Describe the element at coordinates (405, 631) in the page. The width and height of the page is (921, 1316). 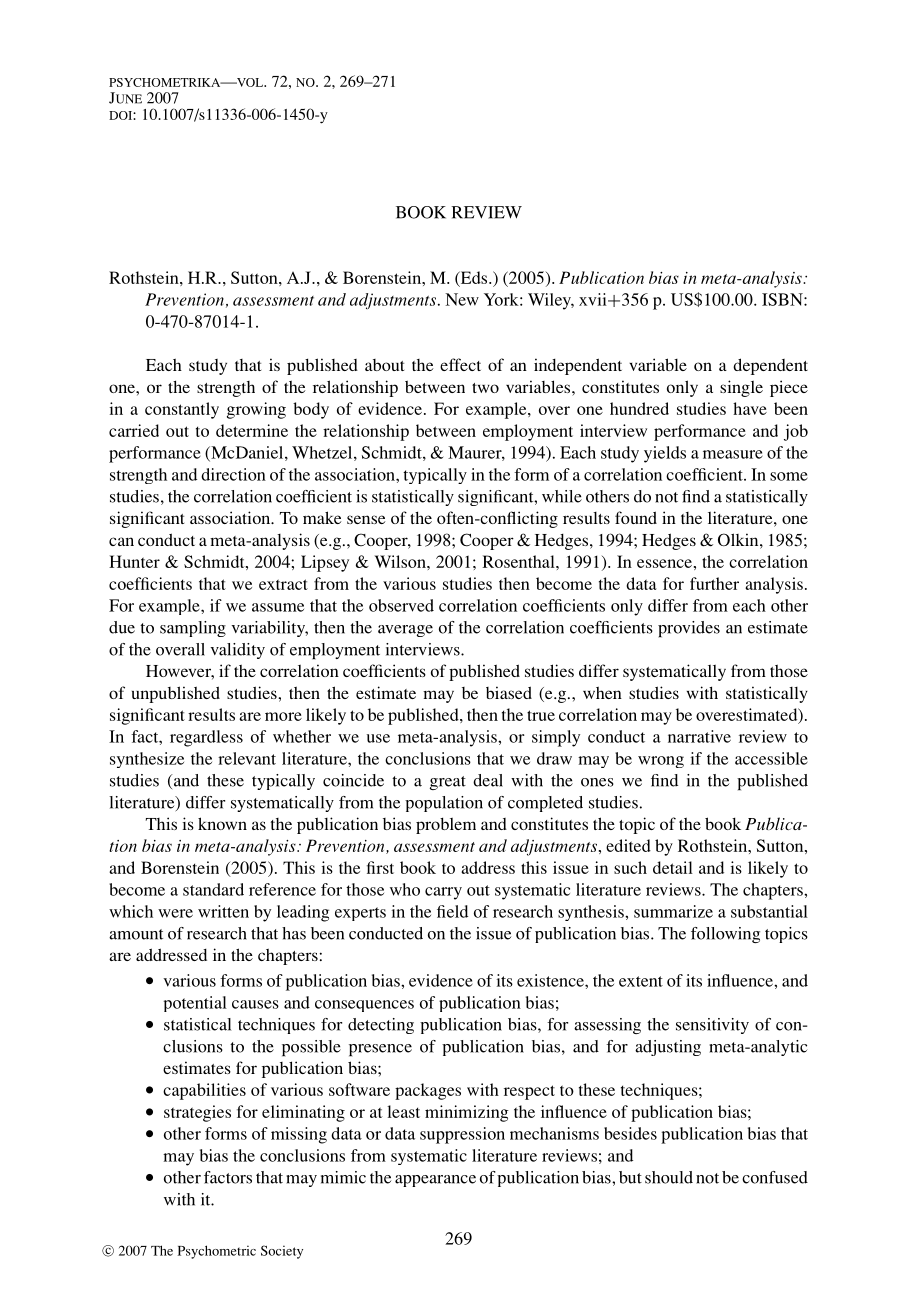
I see `average` at that location.
